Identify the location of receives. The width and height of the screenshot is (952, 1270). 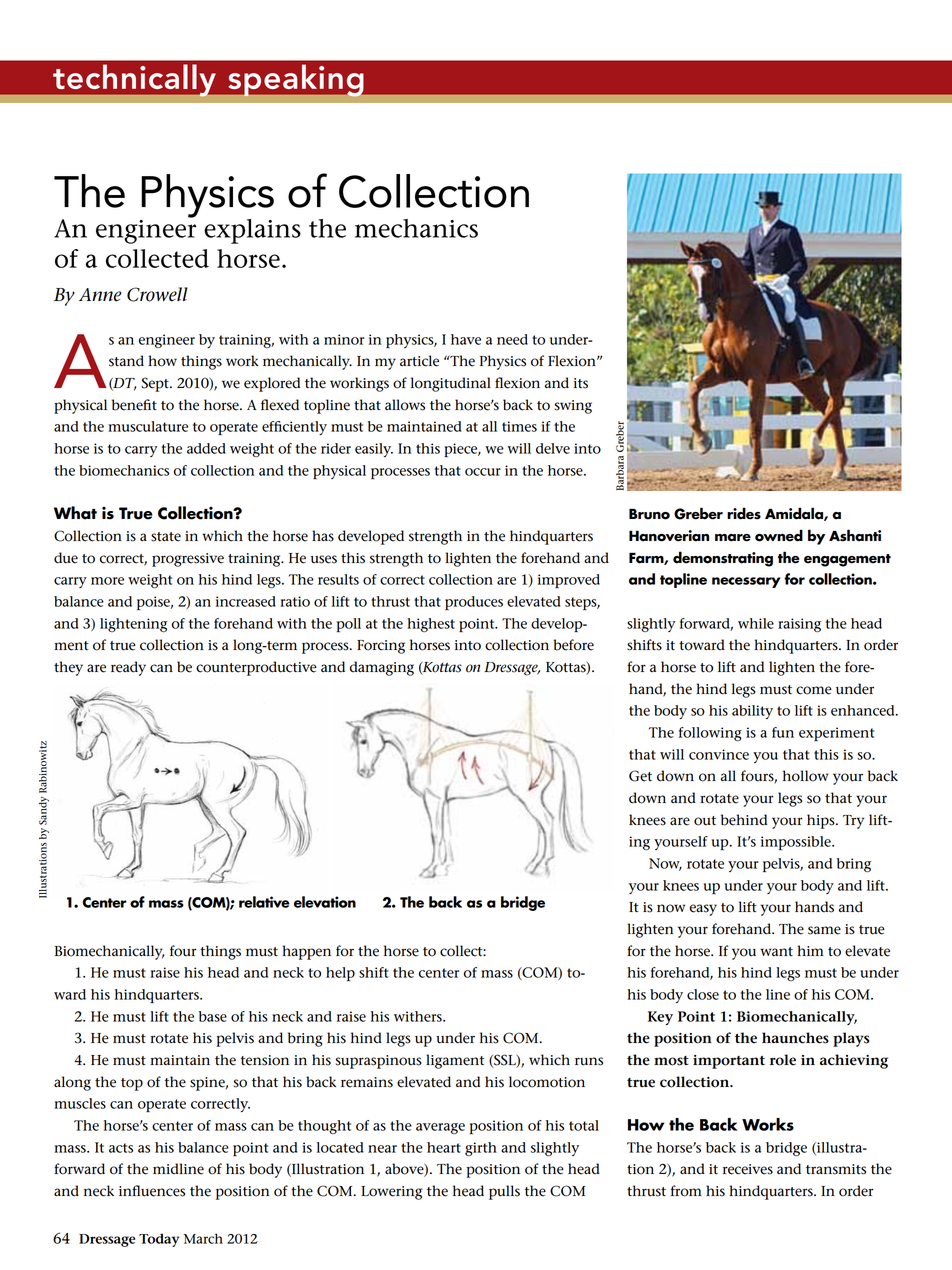
(748, 1169).
